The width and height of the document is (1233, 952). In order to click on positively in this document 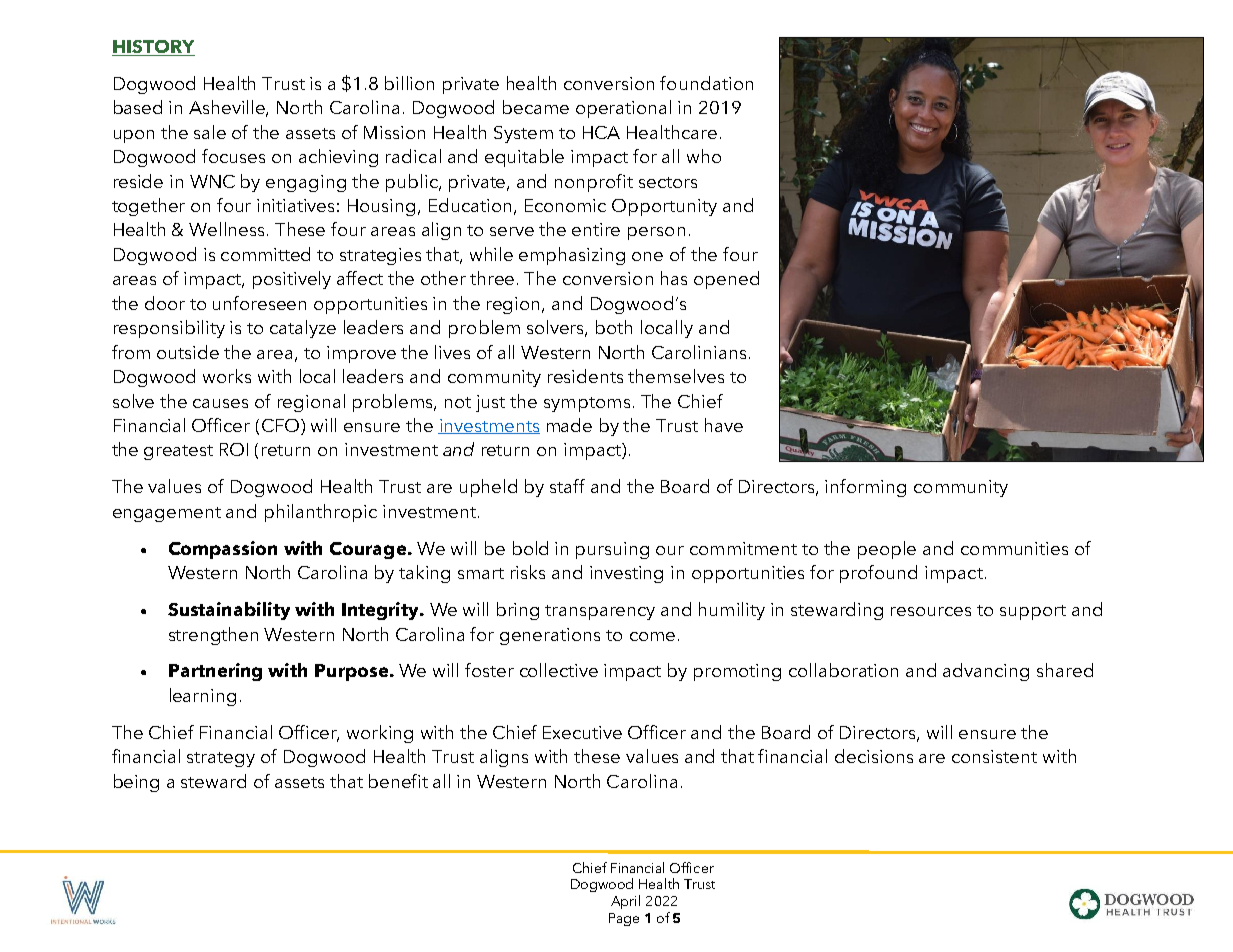, I will do `click(292, 280)`.
